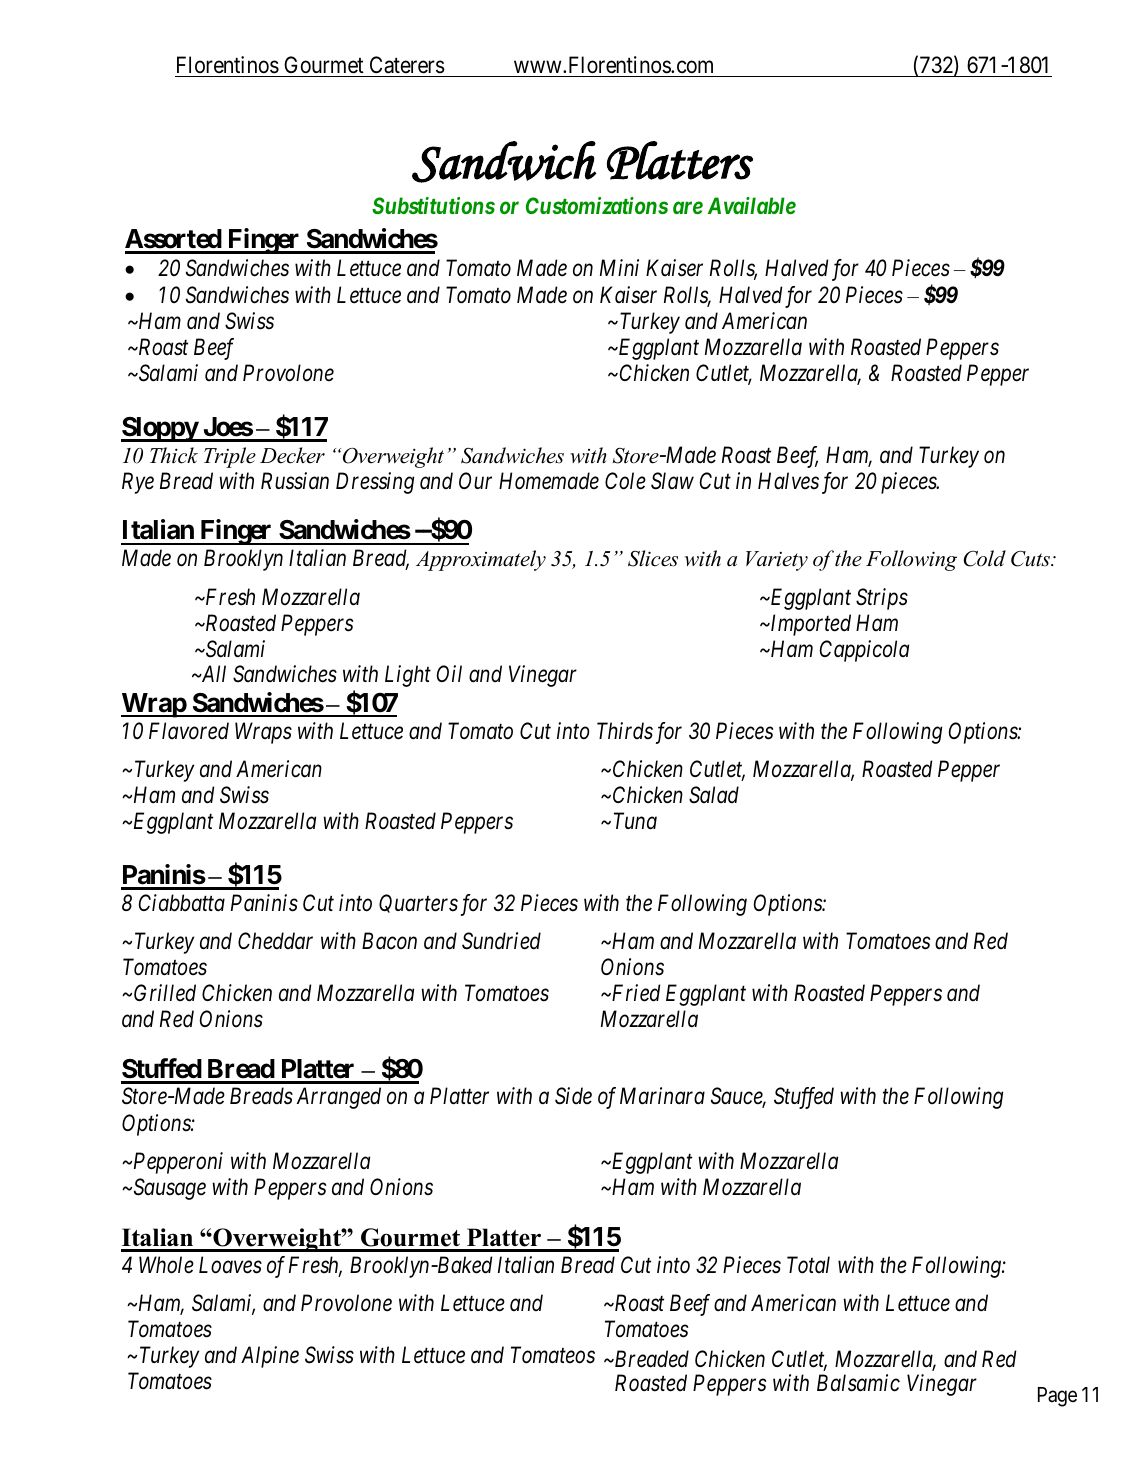 This page has width=1146, height=1483. I want to click on Strips, so click(882, 599).
